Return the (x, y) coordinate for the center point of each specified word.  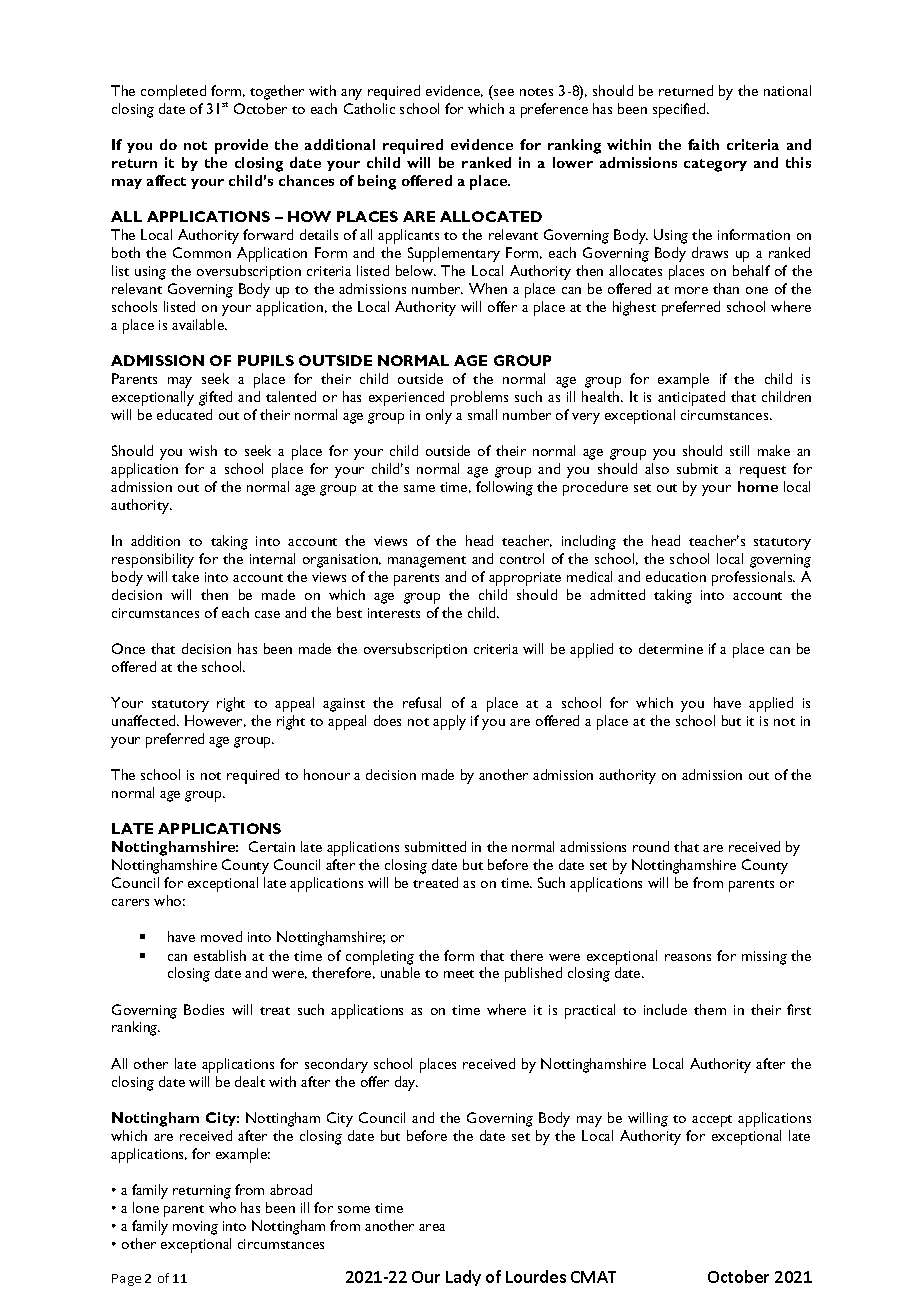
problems (479, 398)
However (215, 721)
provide (241, 146)
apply (449, 722)
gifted (215, 398)
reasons (688, 957)
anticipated (691, 398)
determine (671, 648)
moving (195, 1228)
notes (536, 92)
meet (459, 974)
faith (703, 144)
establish (220, 955)
